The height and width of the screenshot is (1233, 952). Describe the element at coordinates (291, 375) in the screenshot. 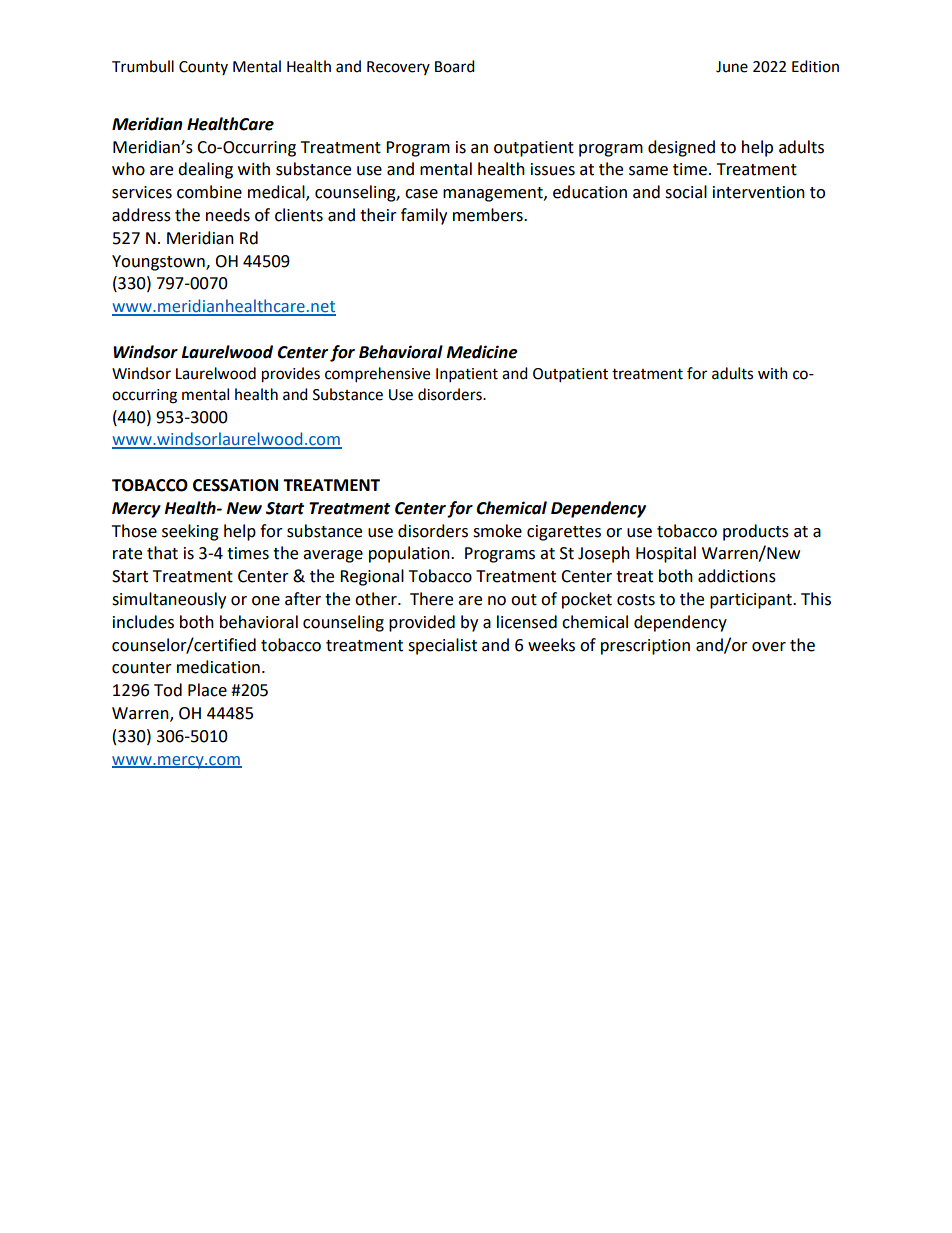

I see `provides` at that location.
